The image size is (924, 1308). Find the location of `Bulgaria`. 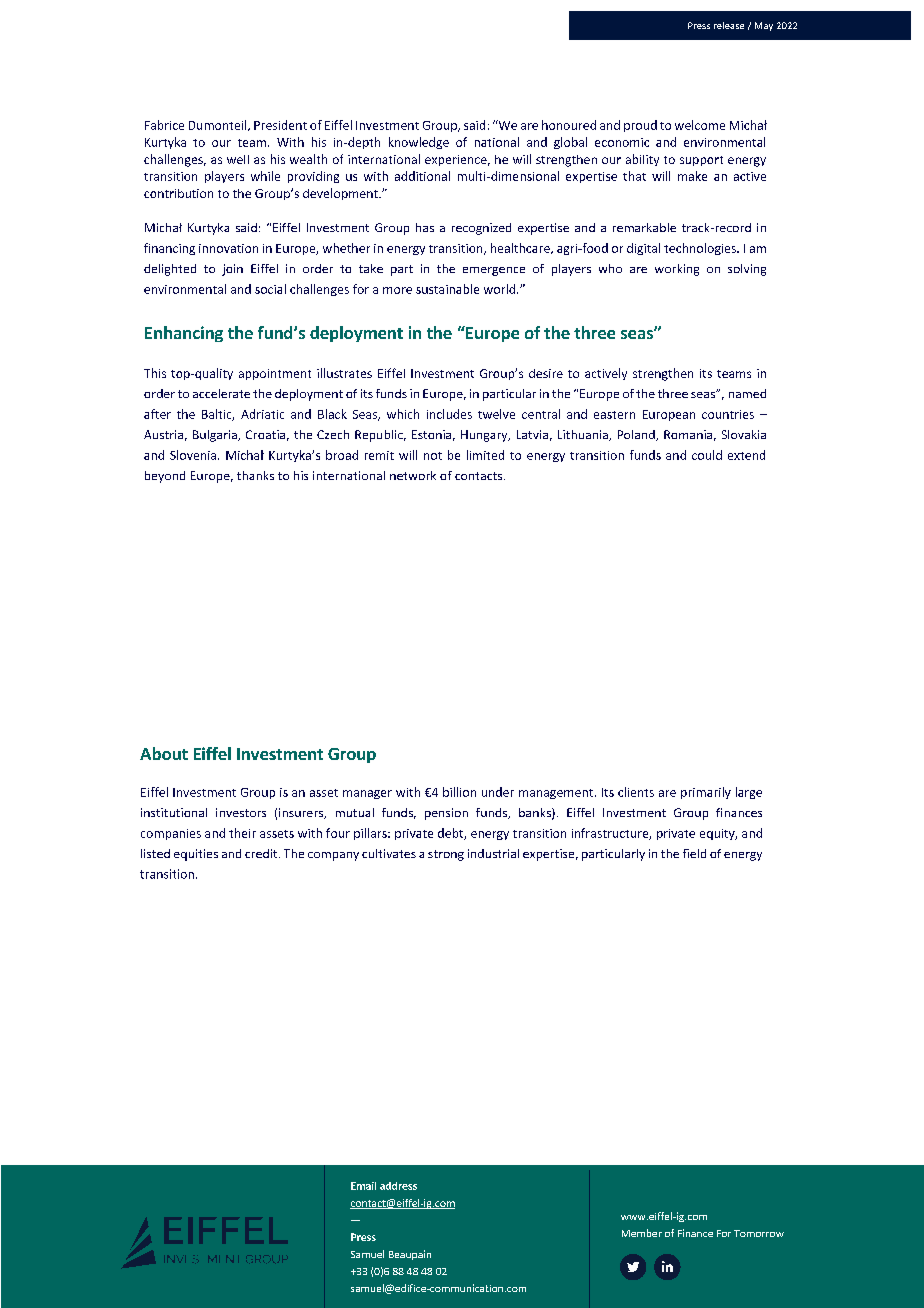

Bulgaria is located at coordinates (216, 436).
